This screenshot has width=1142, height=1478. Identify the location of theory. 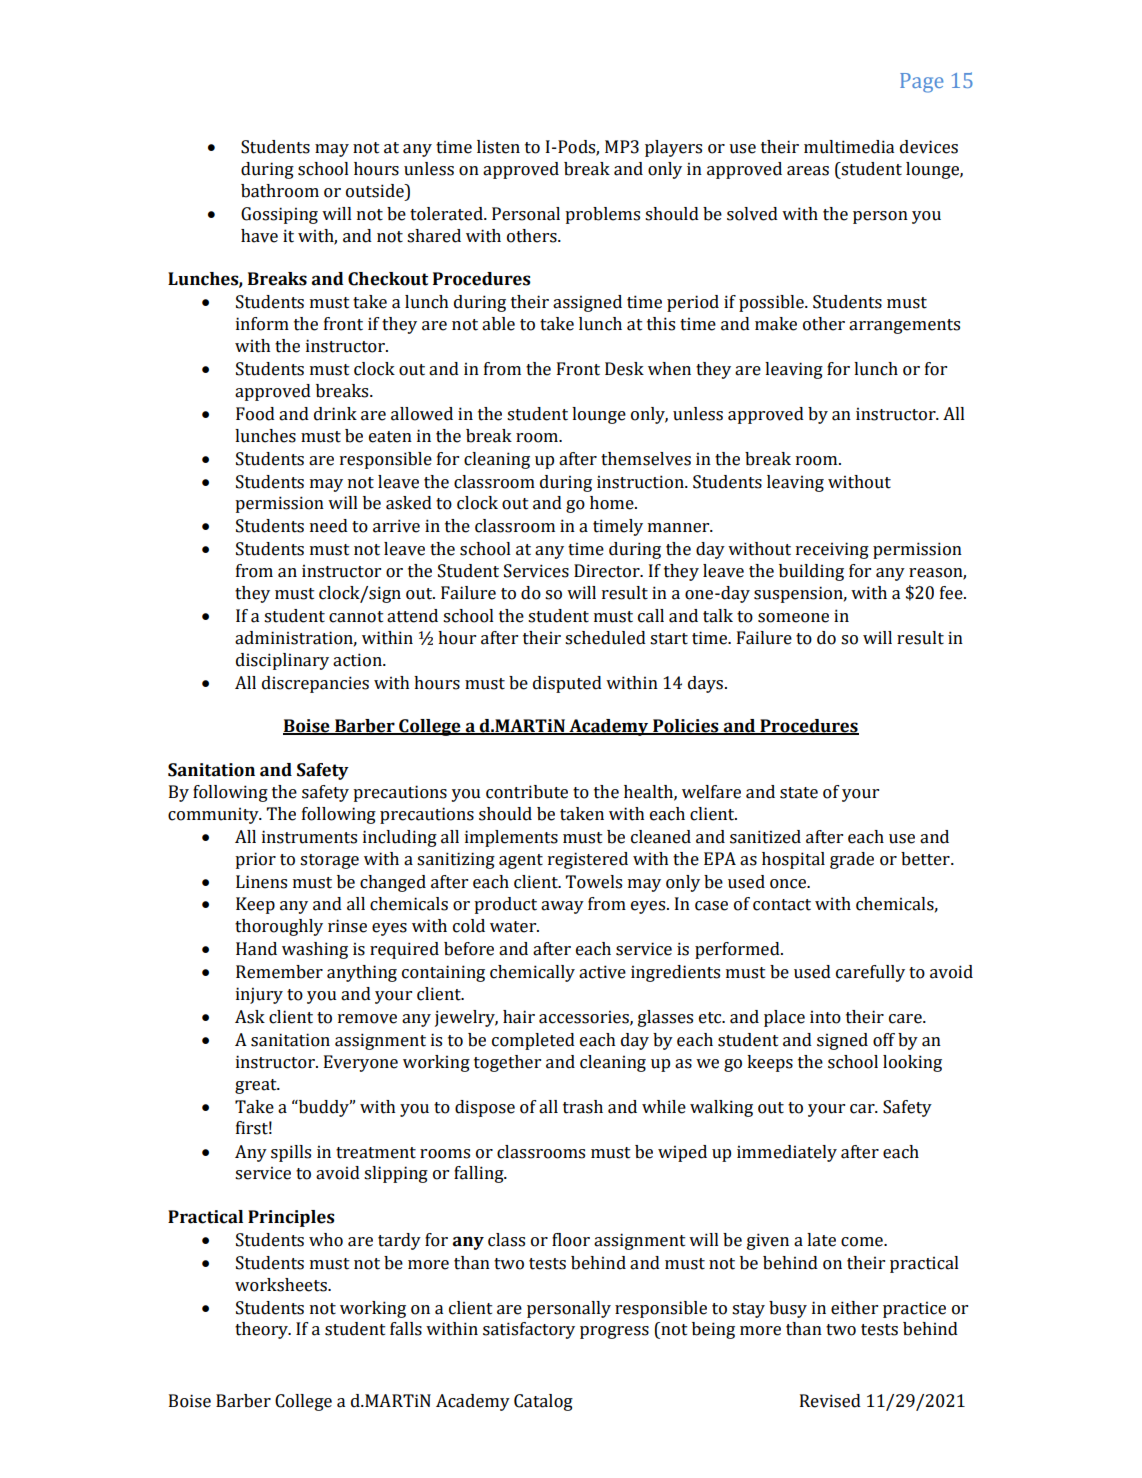
(262, 1330).
